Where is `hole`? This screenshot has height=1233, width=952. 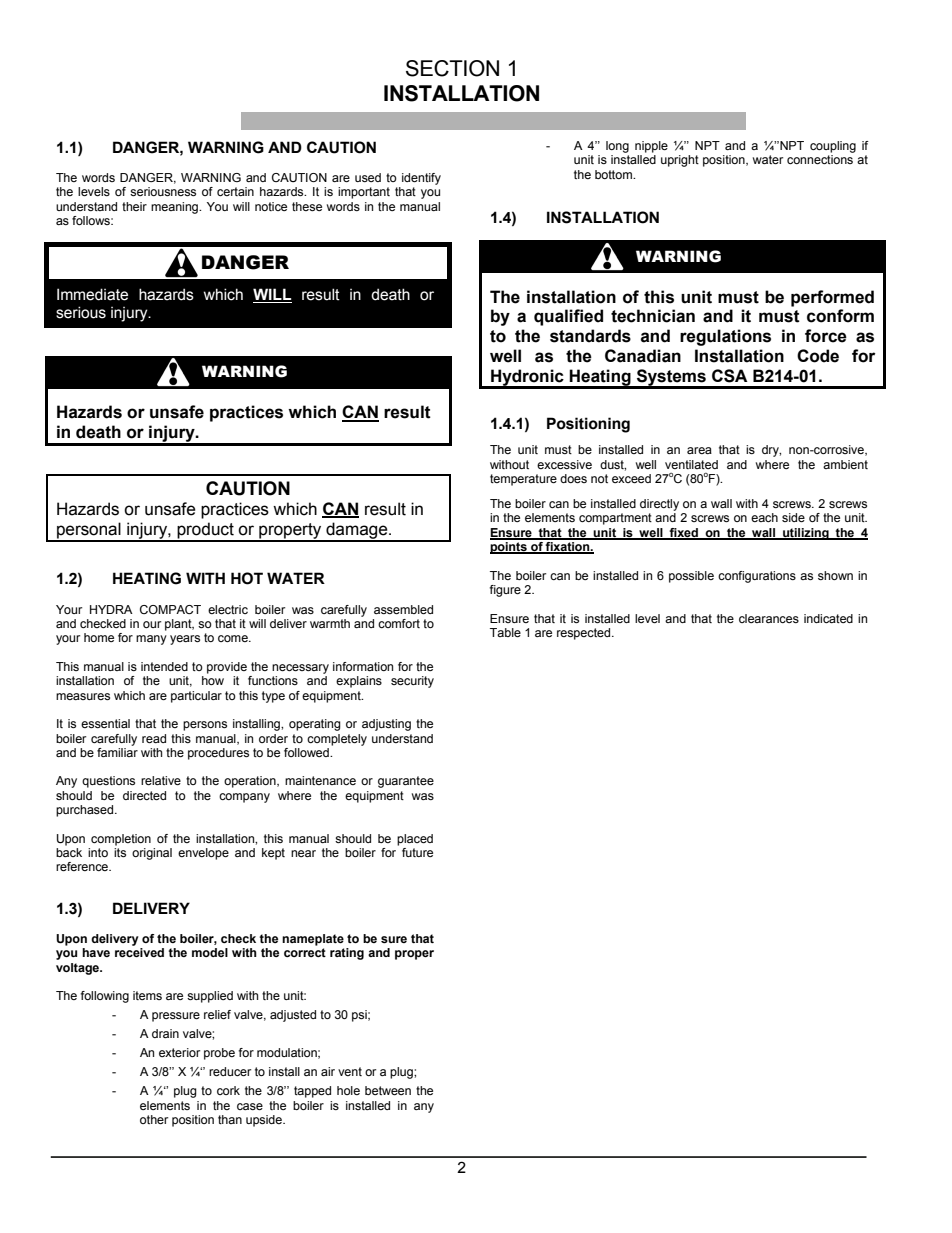 hole is located at coordinates (348, 1090).
